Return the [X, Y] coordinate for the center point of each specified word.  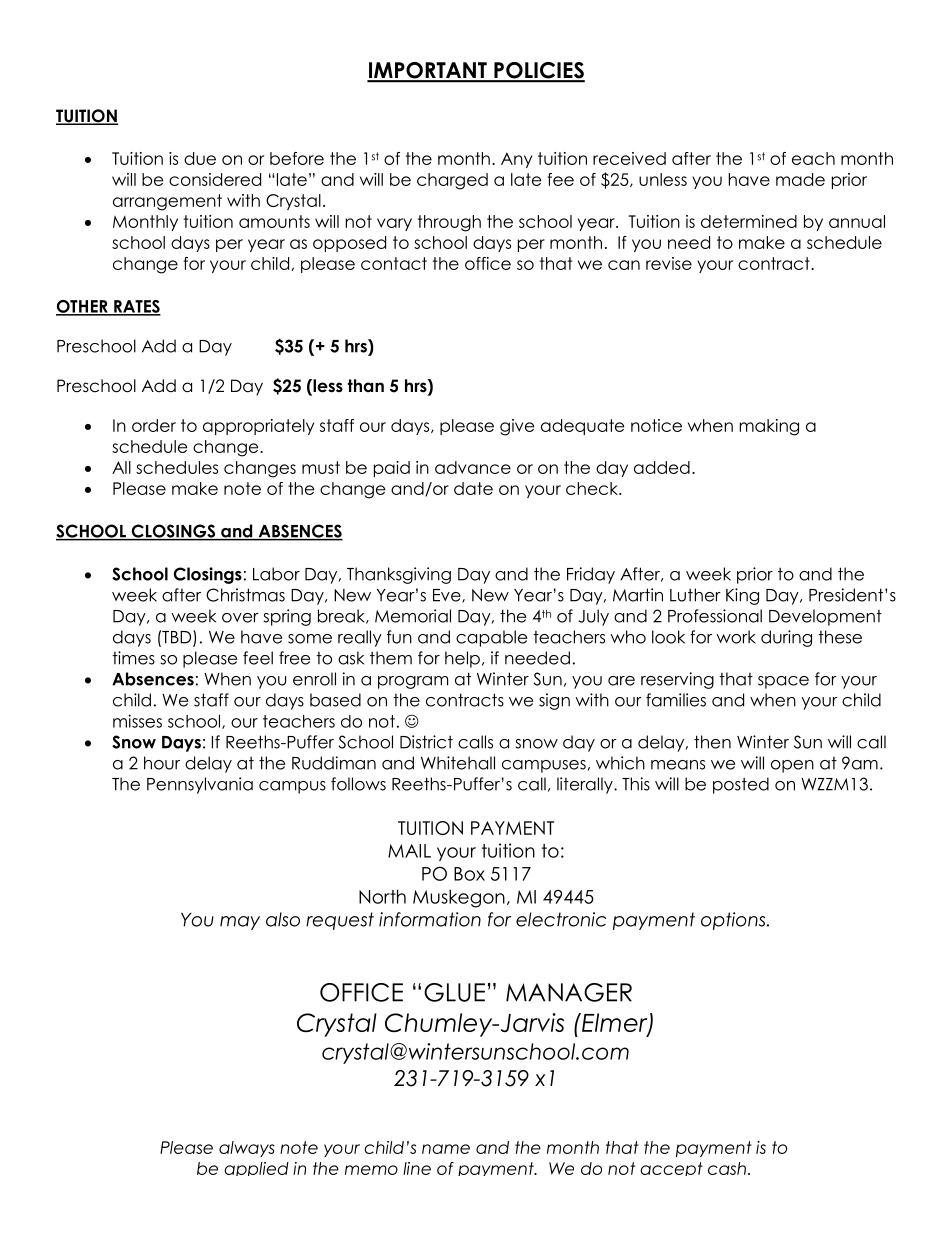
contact [394, 263]
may [240, 923]
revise [669, 263]
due [200, 158]
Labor [276, 574]
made [800, 179]
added [662, 467]
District [426, 742]
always [247, 1149]
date [473, 488]
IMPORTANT [428, 71]
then [712, 742]
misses [137, 721]
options [734, 921]
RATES [136, 307]
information [430, 919]
